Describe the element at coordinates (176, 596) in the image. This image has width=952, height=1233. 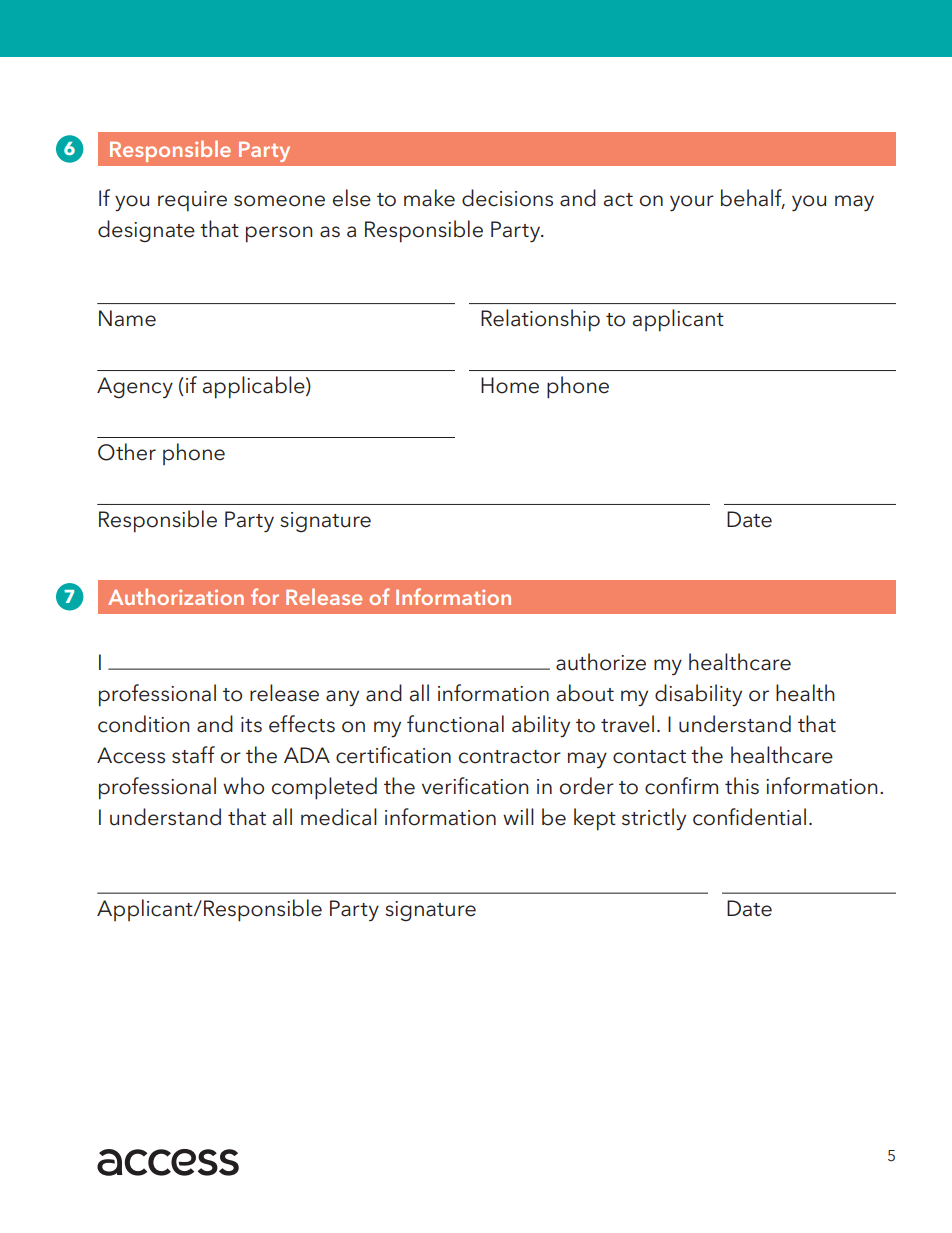
I see `Authorization` at that location.
